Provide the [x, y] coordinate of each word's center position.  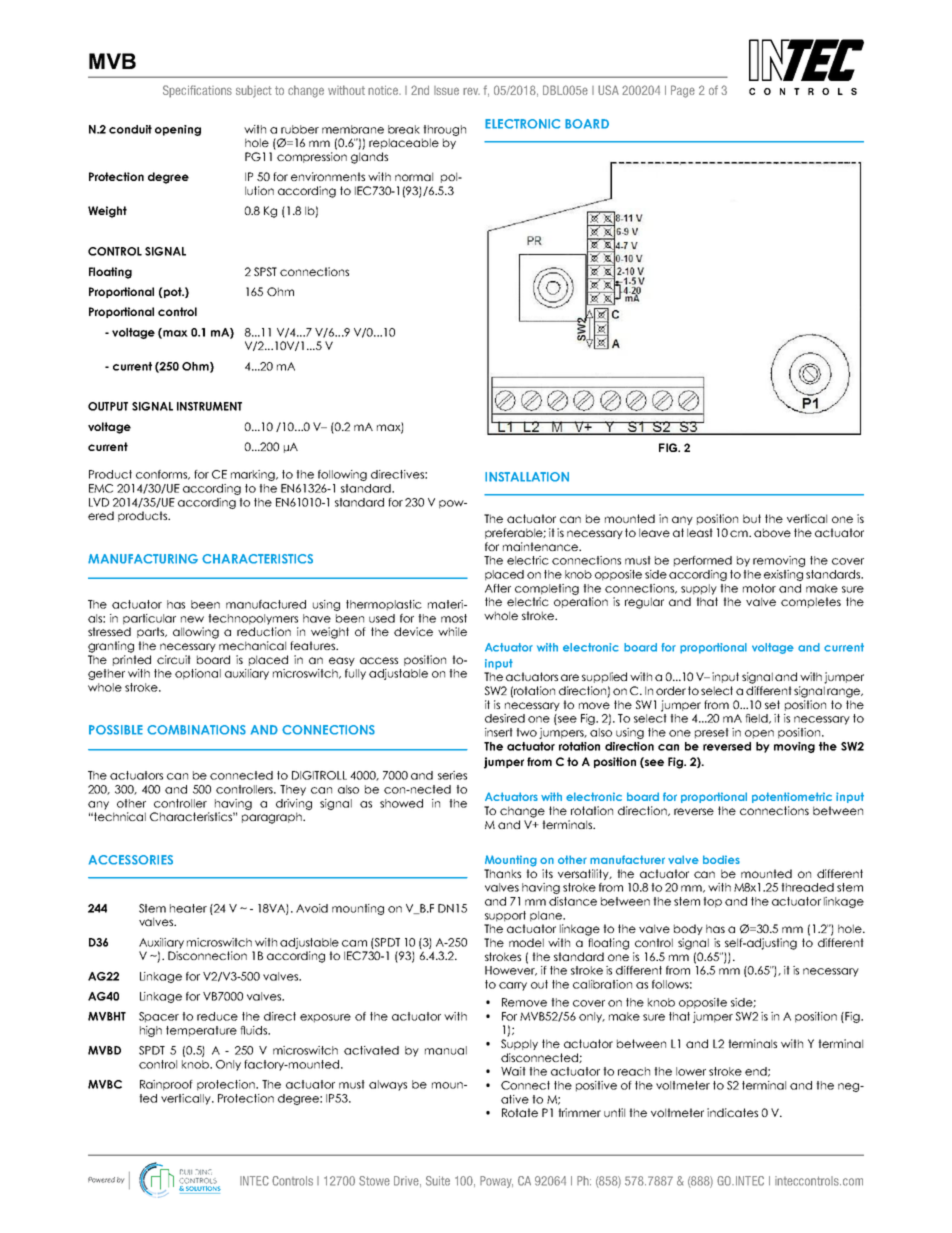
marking [254, 475]
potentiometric [792, 797]
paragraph [273, 818]
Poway [496, 1182]
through [444, 130]
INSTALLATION [527, 477]
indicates [732, 1112]
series [452, 775]
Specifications [197, 91]
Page [683, 91]
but [752, 518]
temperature [201, 1031]
